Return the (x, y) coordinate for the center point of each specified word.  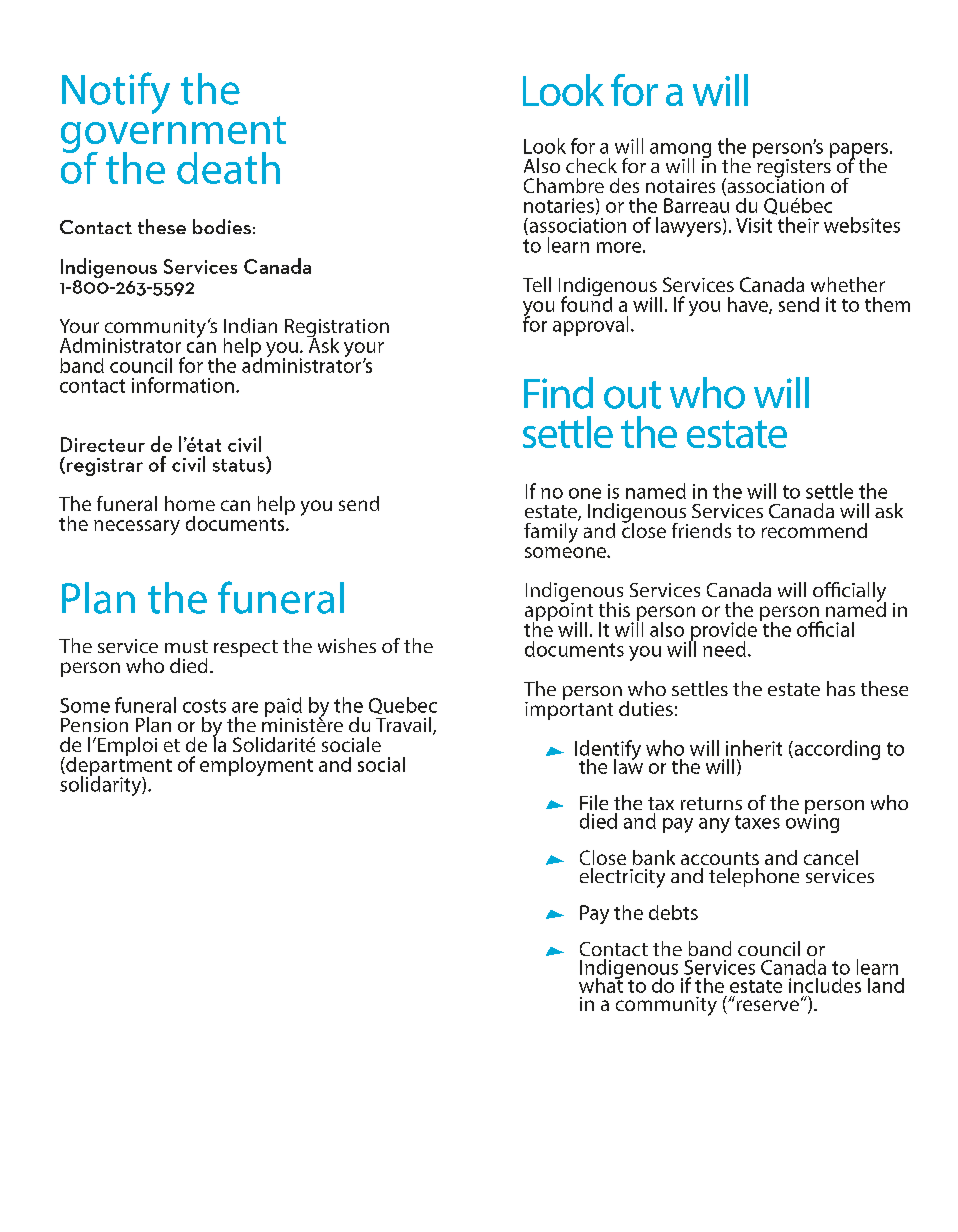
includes (825, 985)
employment (256, 766)
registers (794, 168)
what (601, 984)
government (173, 135)
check (591, 165)
